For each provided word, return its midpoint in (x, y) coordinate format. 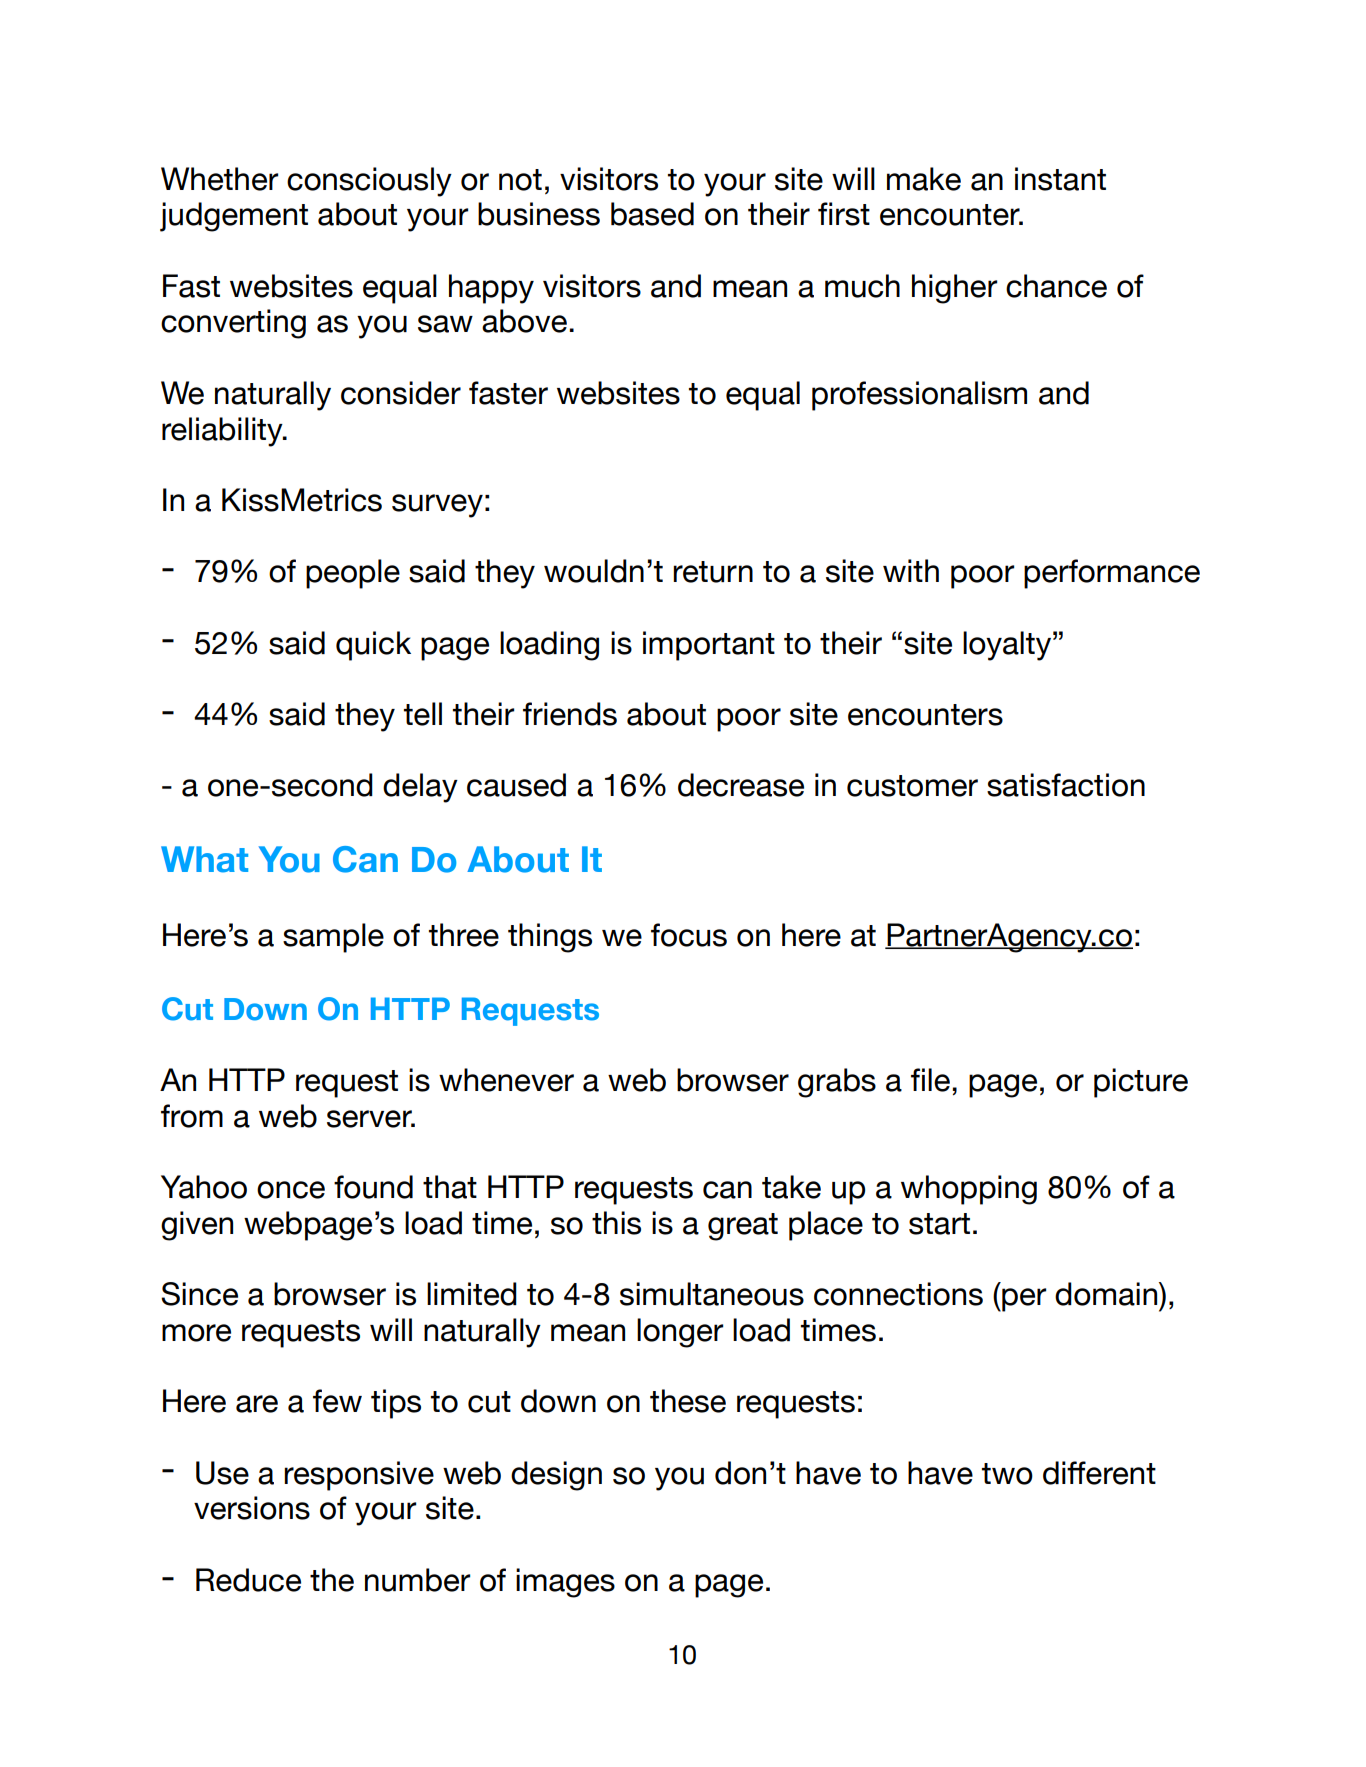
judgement (234, 217)
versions (252, 1508)
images (565, 1583)
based (652, 214)
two (1007, 1474)
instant (1060, 179)
